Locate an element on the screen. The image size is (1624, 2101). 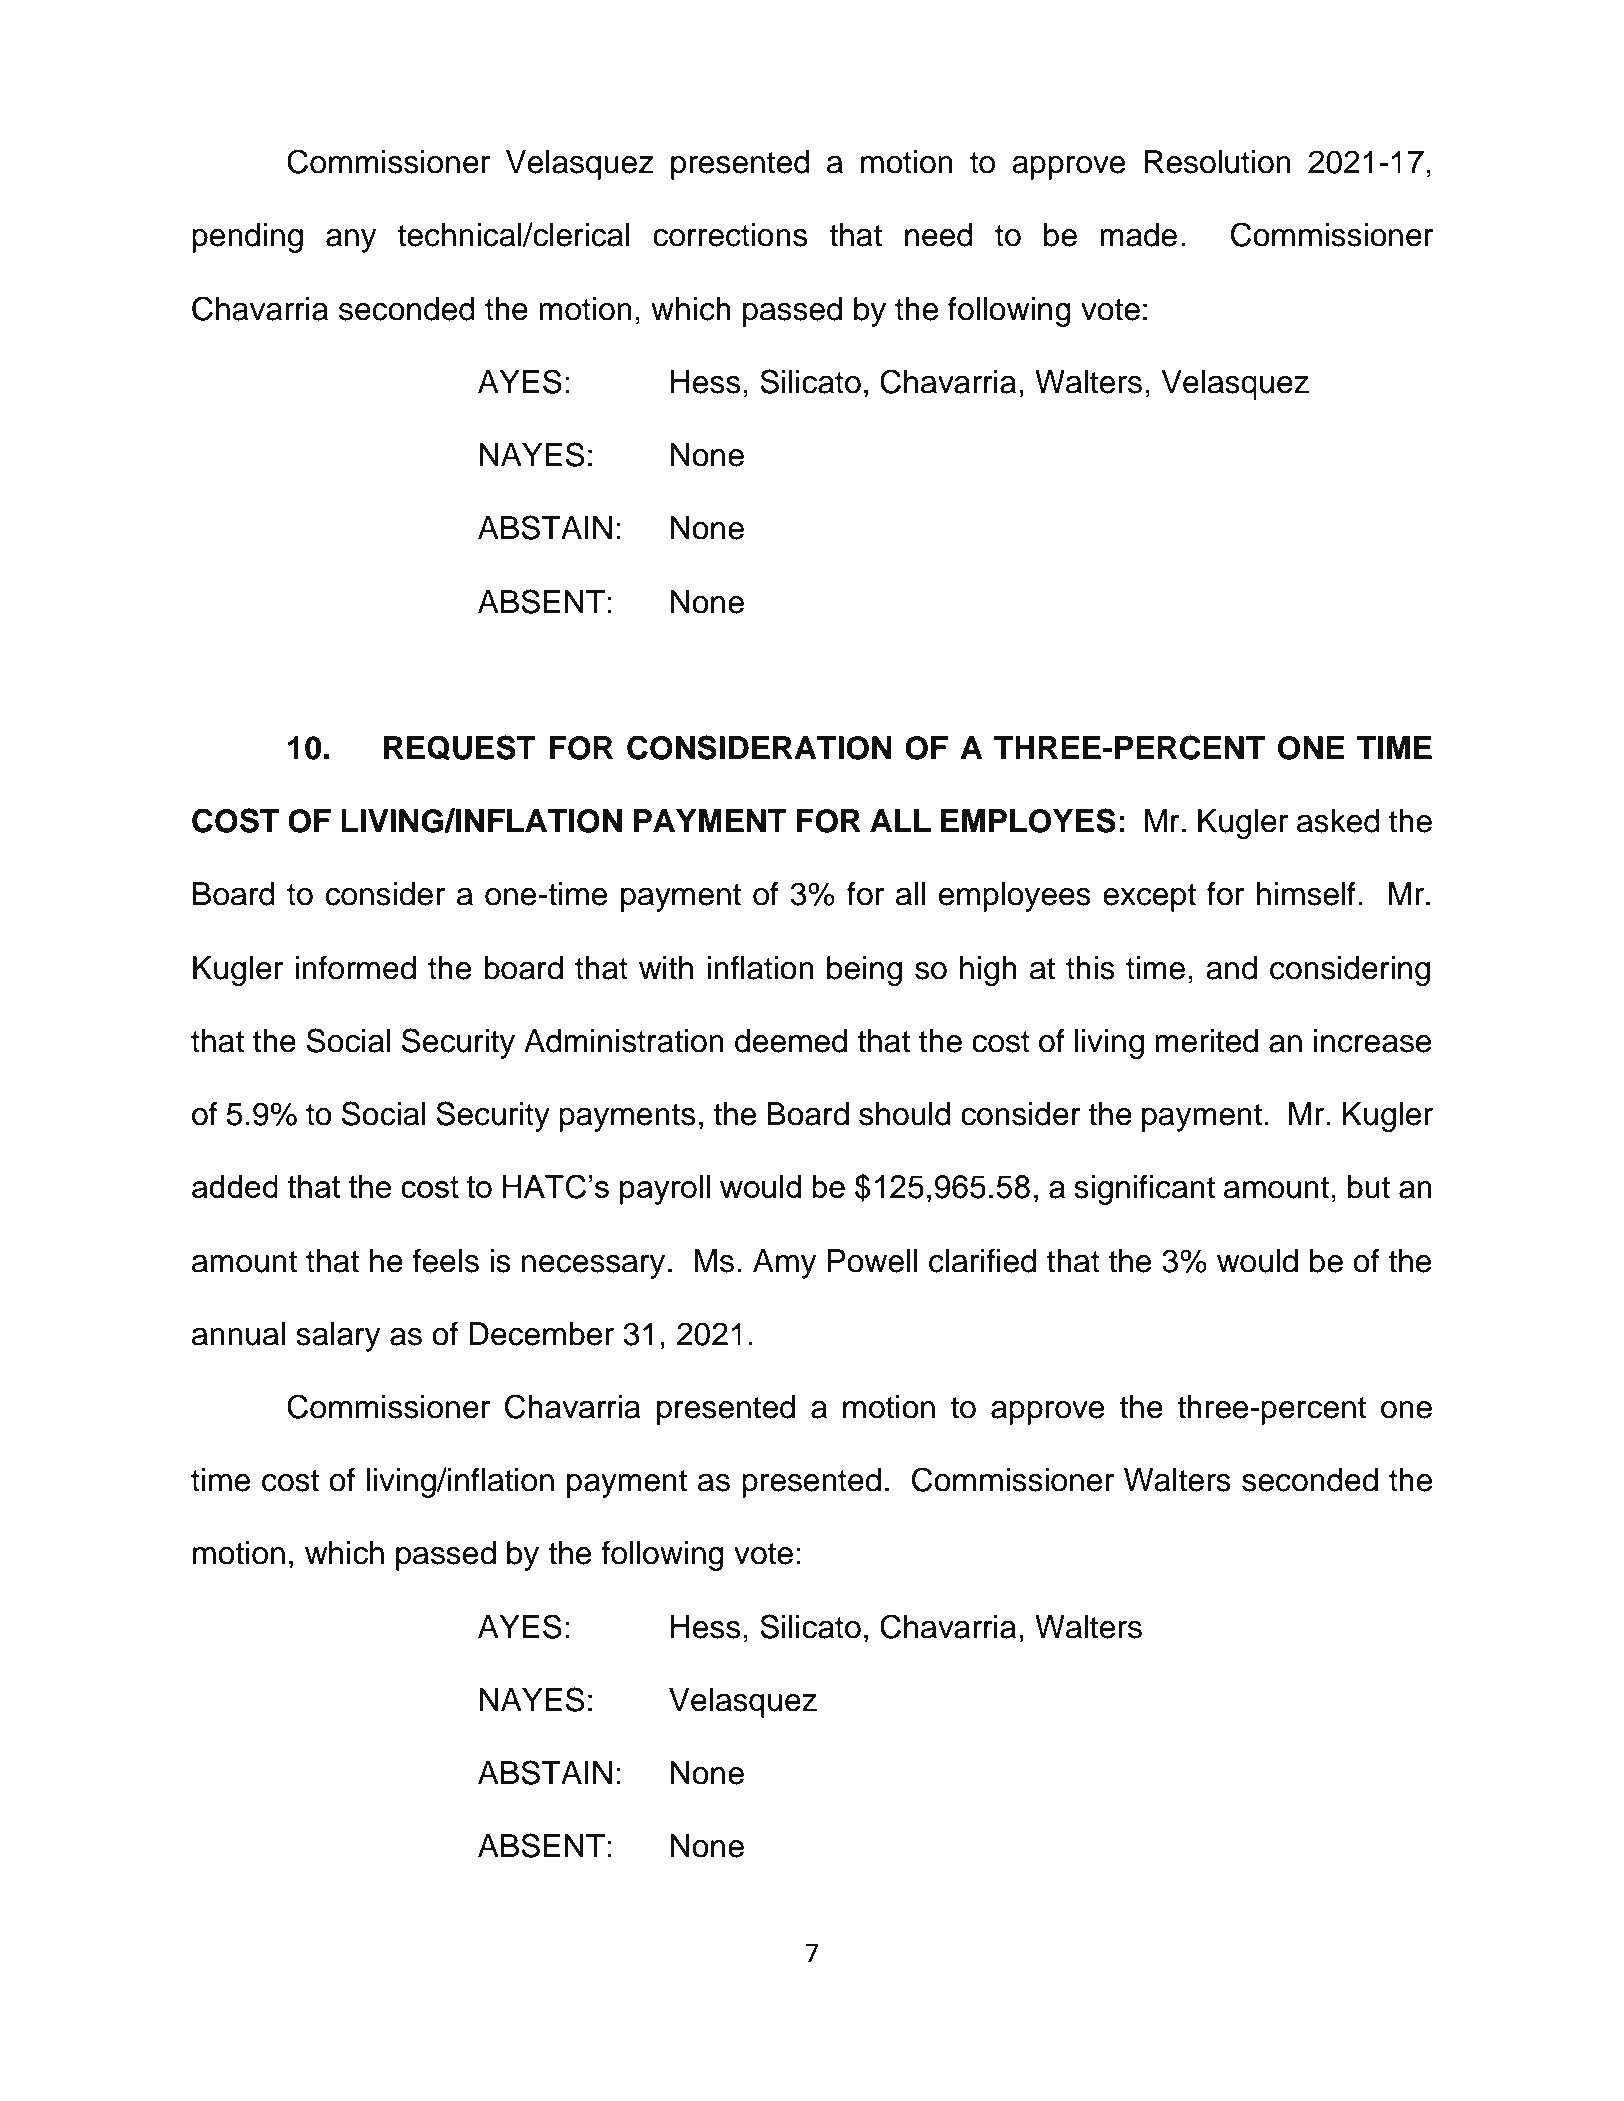
Resolution is located at coordinates (1218, 162).
